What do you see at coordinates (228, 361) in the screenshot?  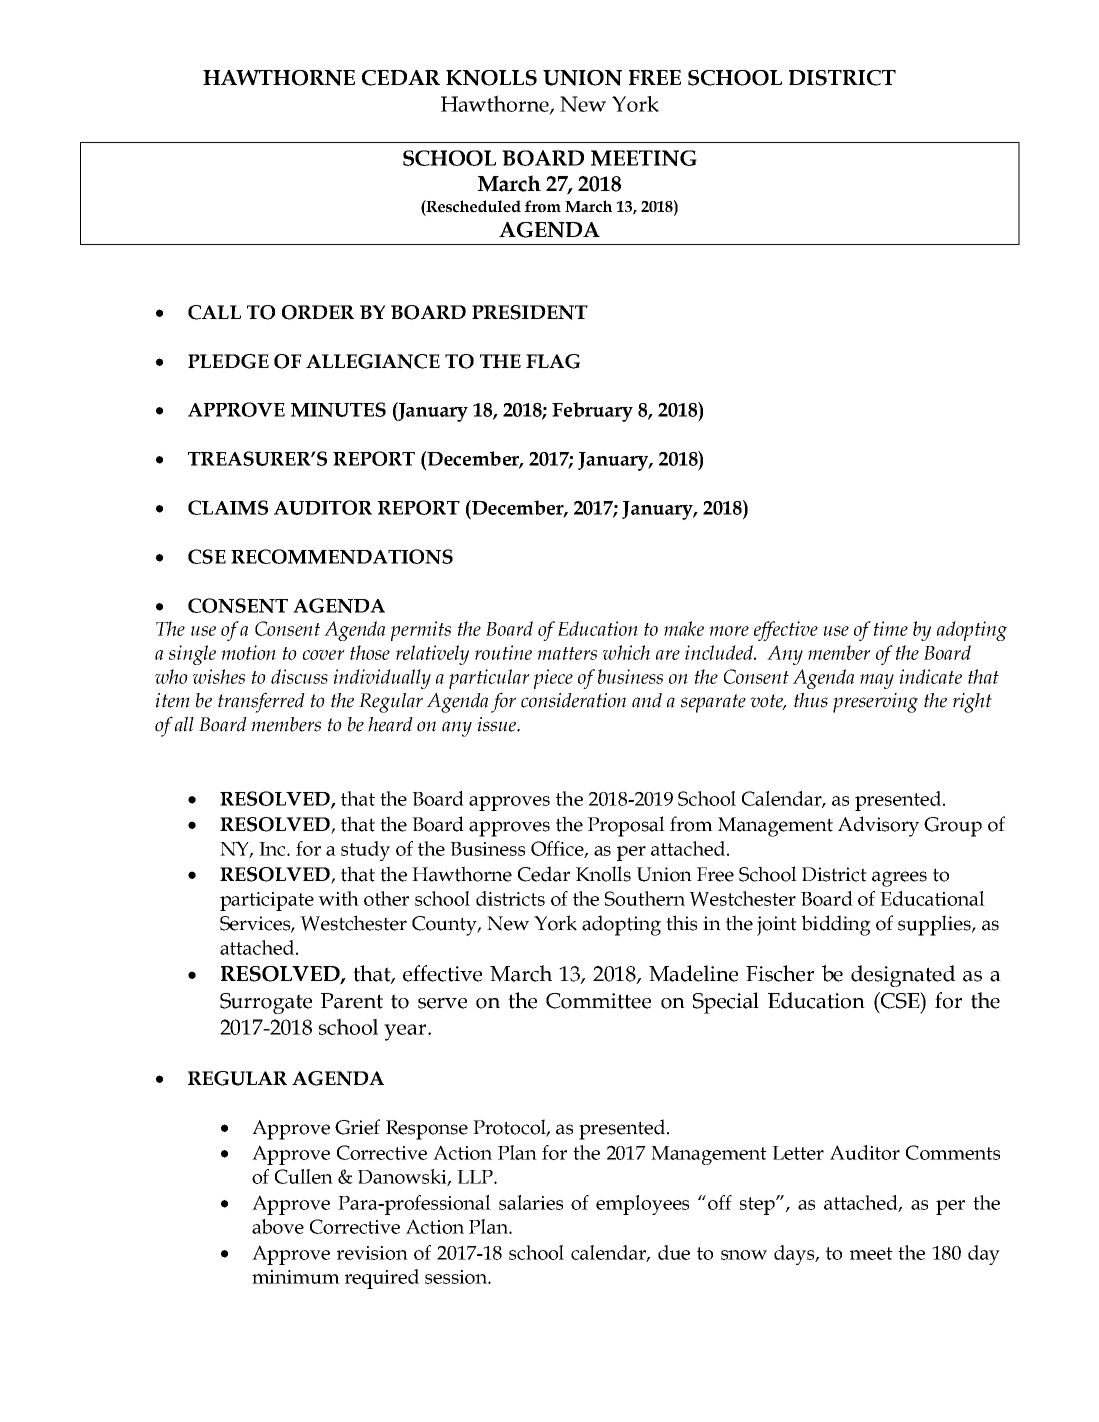 I see `PLEDGE` at bounding box center [228, 361].
